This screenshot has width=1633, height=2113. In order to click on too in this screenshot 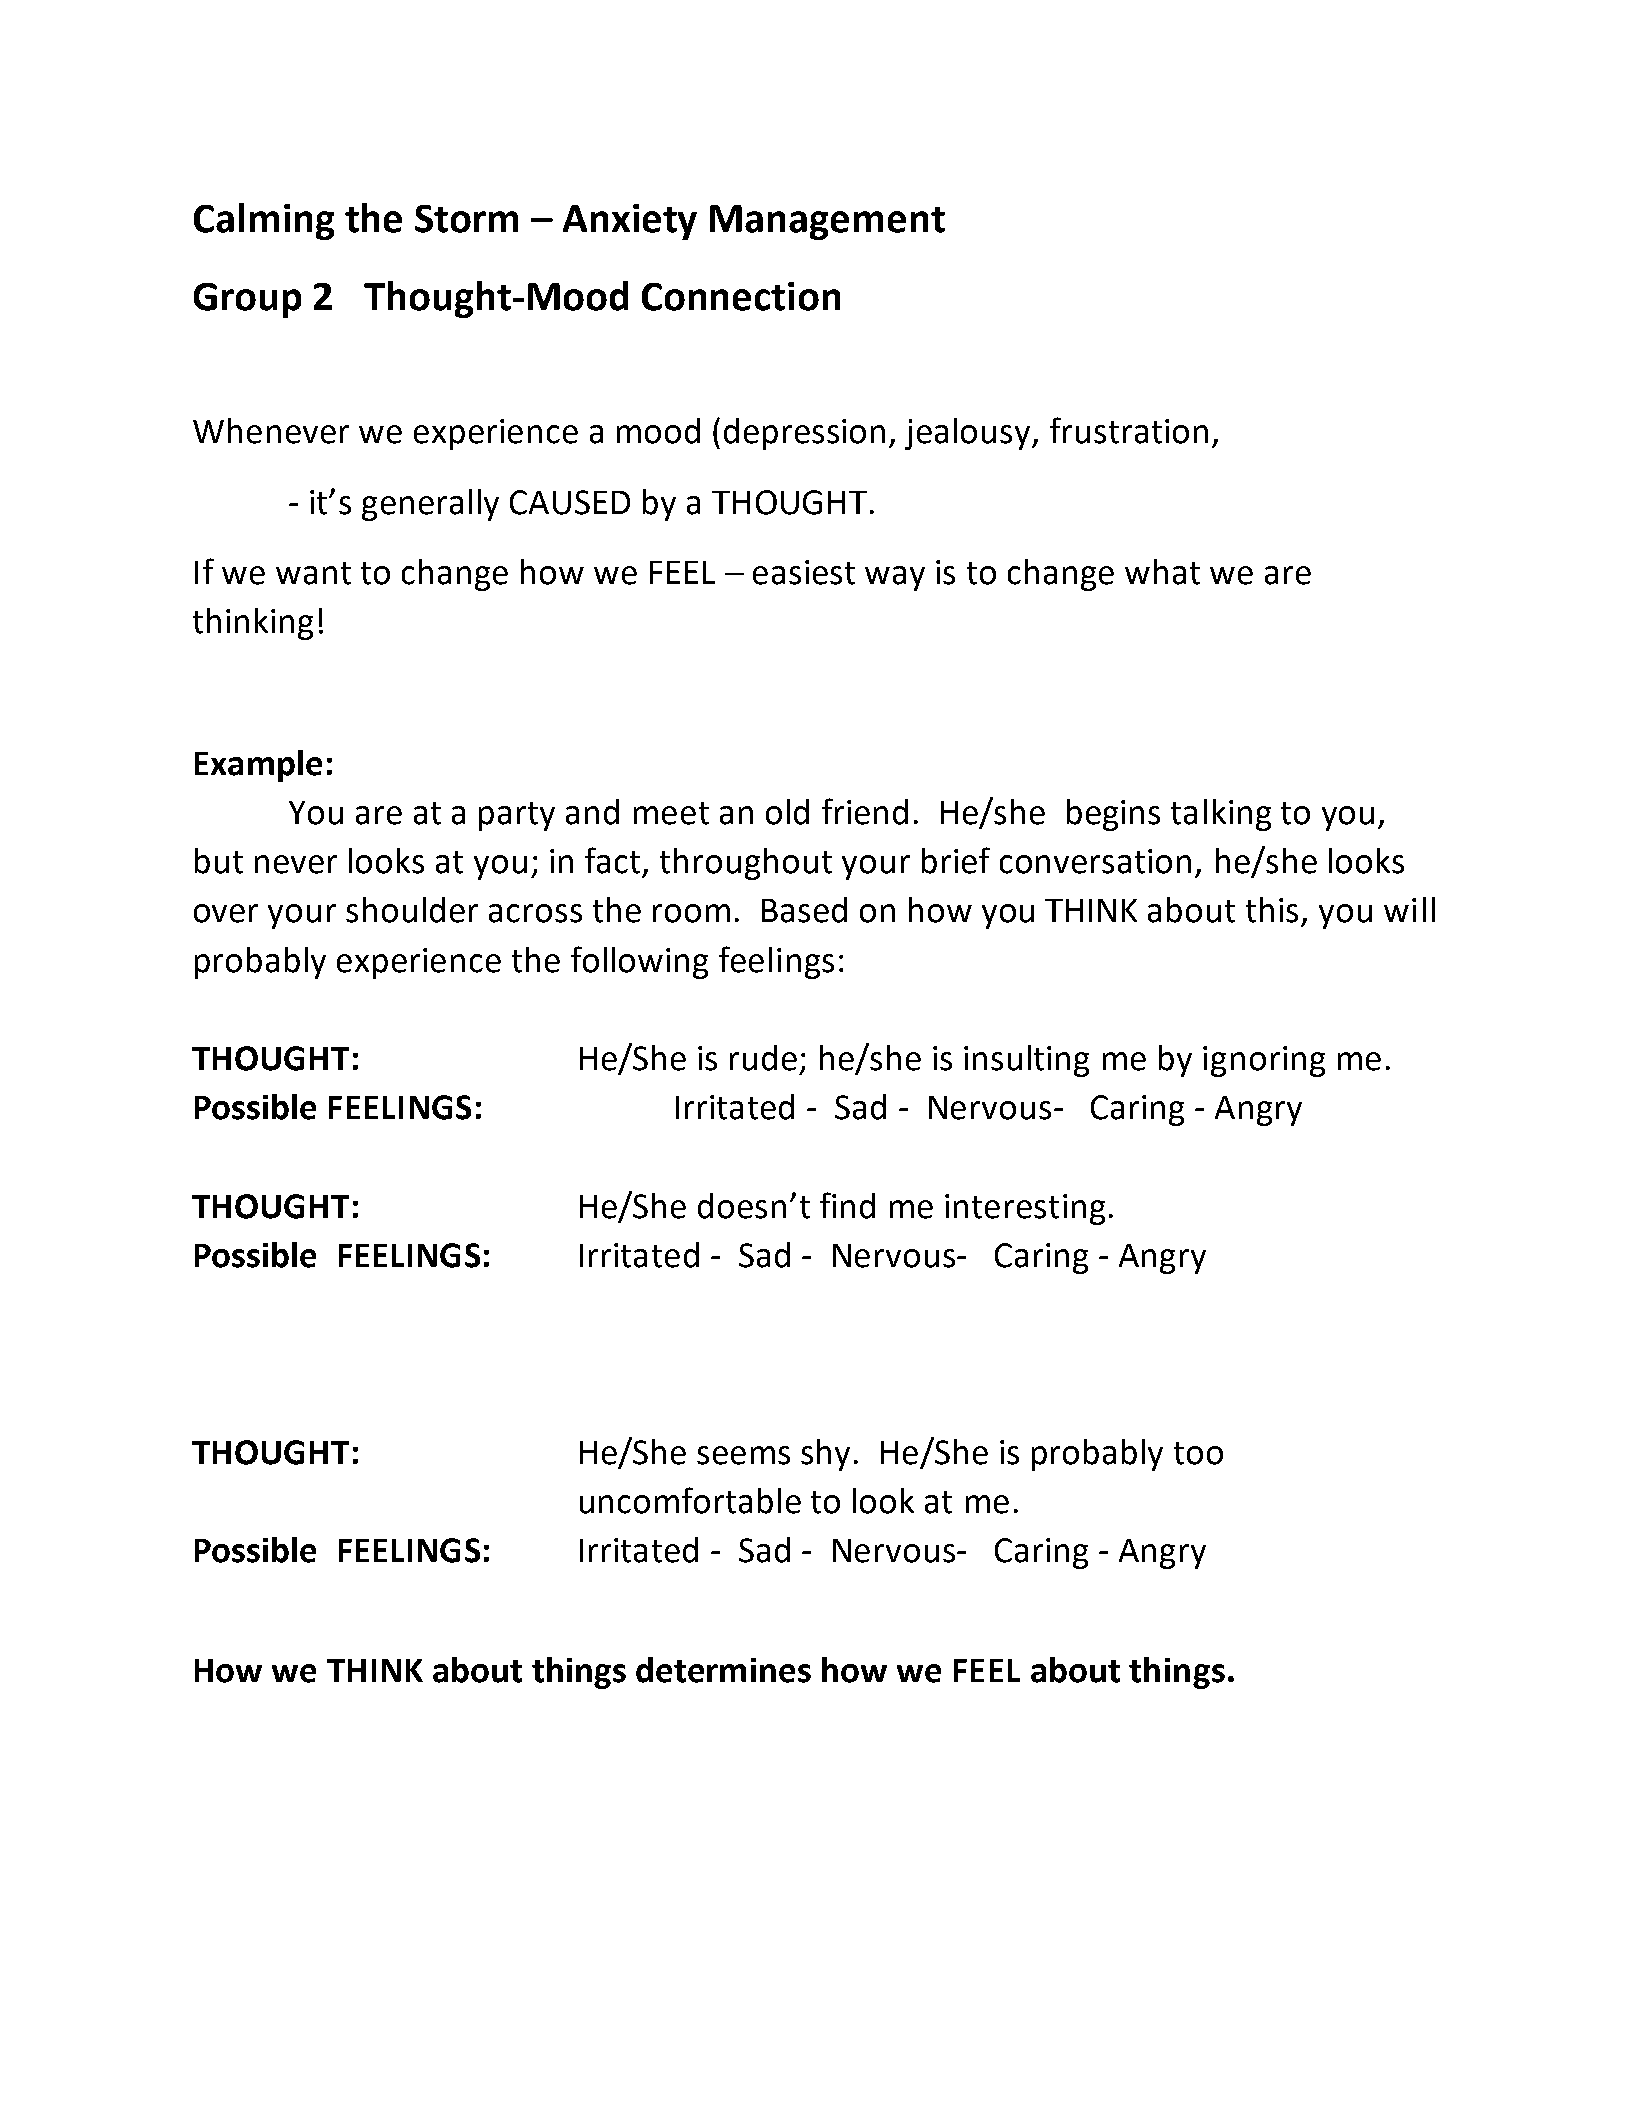, I will do `click(1198, 1453)`.
